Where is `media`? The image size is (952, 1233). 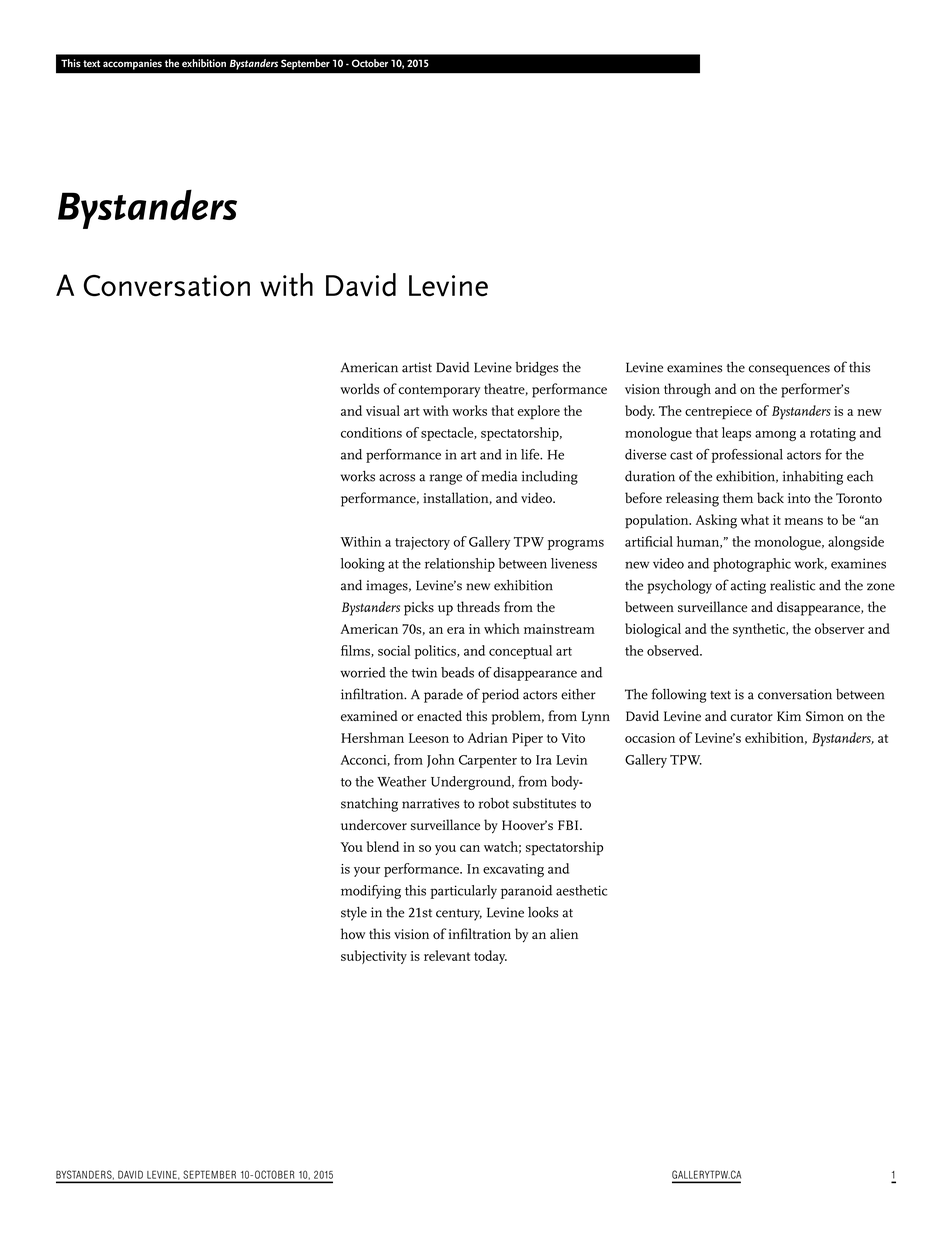 media is located at coordinates (499, 476).
